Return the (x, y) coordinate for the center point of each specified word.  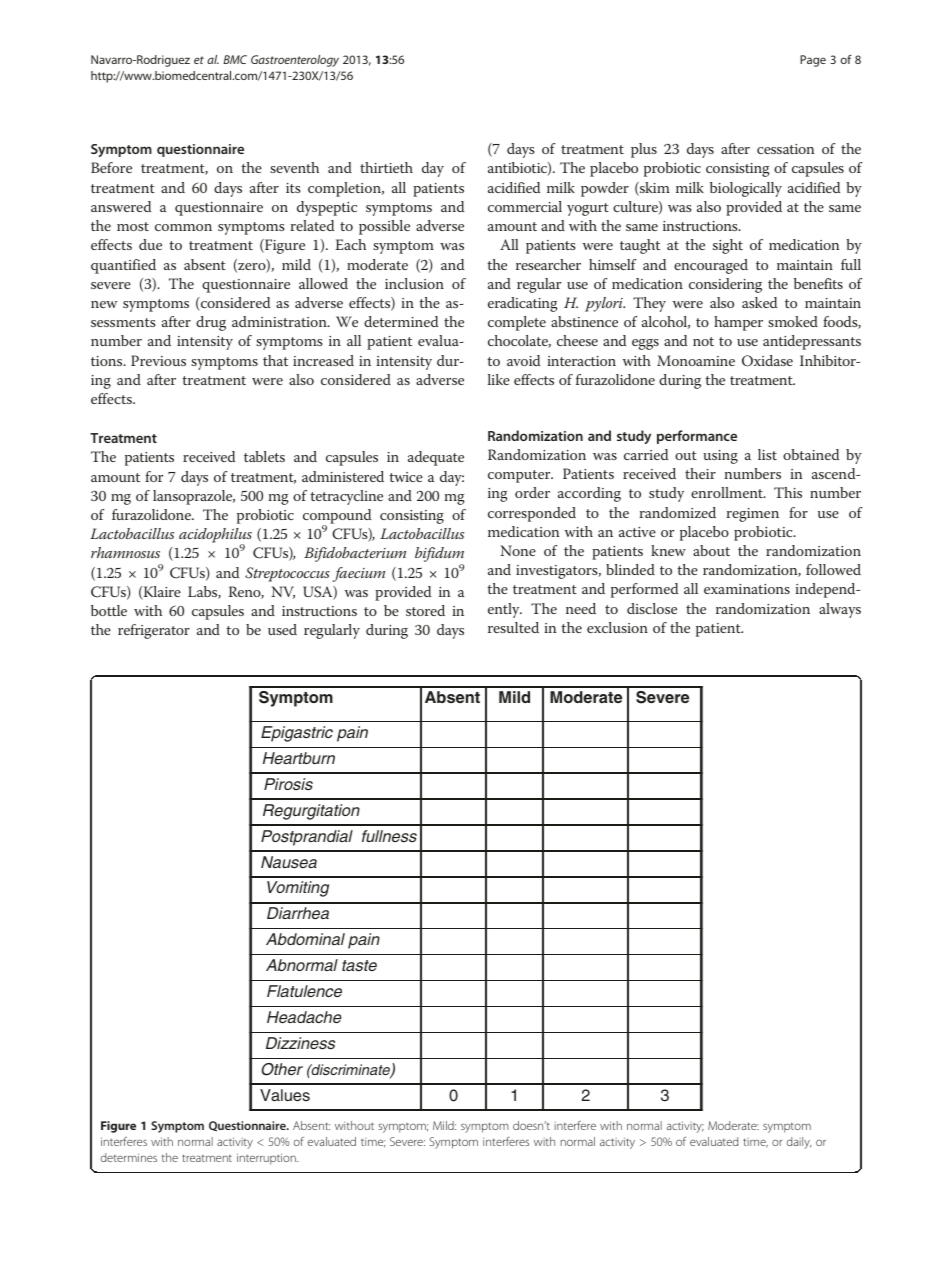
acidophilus (215, 537)
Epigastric (297, 734)
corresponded (532, 514)
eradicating (523, 304)
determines (129, 1157)
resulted (513, 627)
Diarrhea (298, 913)
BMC (235, 59)
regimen (752, 515)
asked (759, 302)
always (840, 610)
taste (359, 966)
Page (813, 61)
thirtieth (386, 167)
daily (799, 1143)
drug (211, 323)
